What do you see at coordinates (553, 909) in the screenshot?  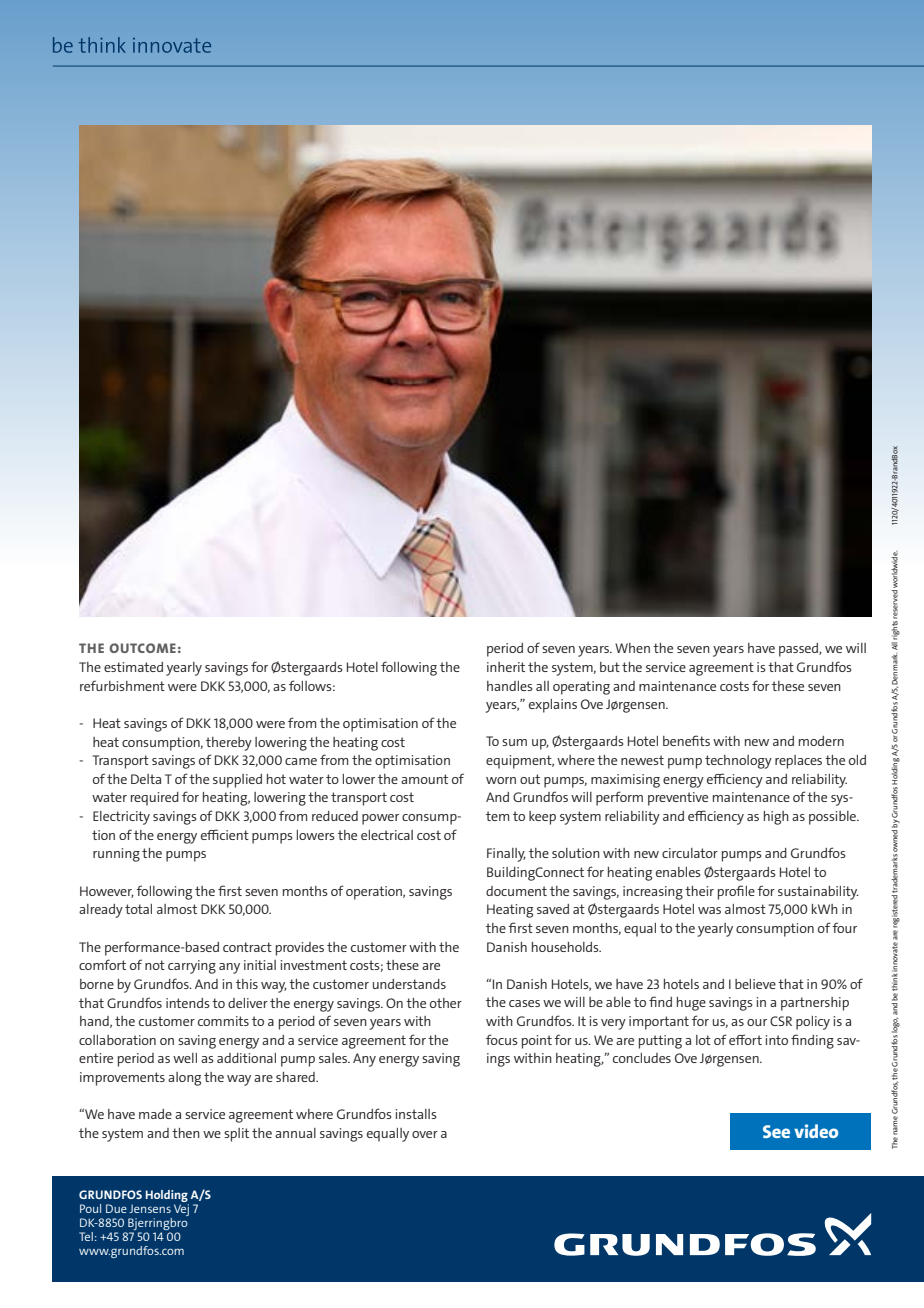 I see `saved` at bounding box center [553, 909].
